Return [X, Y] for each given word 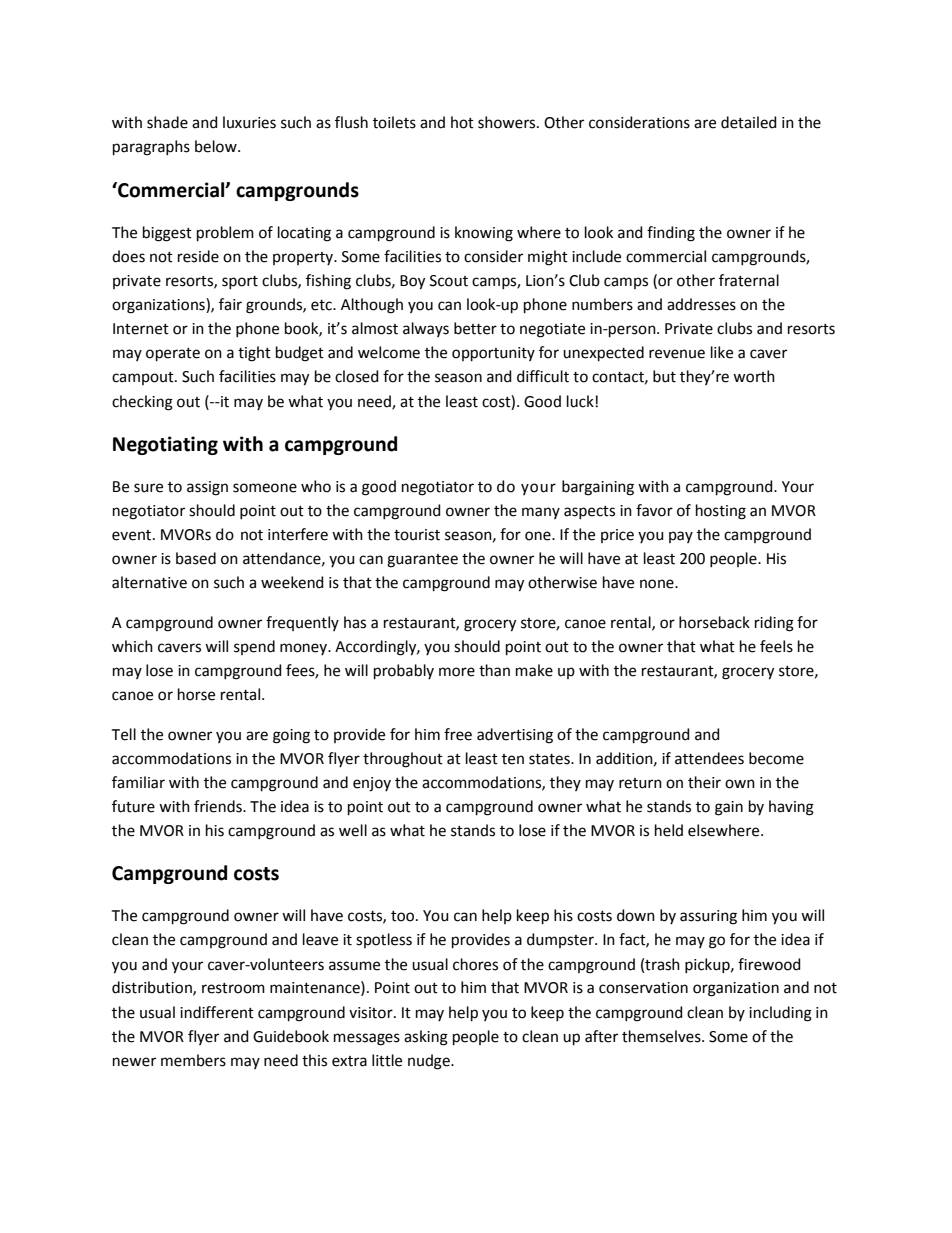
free [458, 734]
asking [426, 1038]
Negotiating [165, 445]
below [217, 146]
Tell [123, 734]
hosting [721, 512]
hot [462, 122]
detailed [749, 122]
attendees [709, 758]
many [541, 513]
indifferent [217, 1012]
